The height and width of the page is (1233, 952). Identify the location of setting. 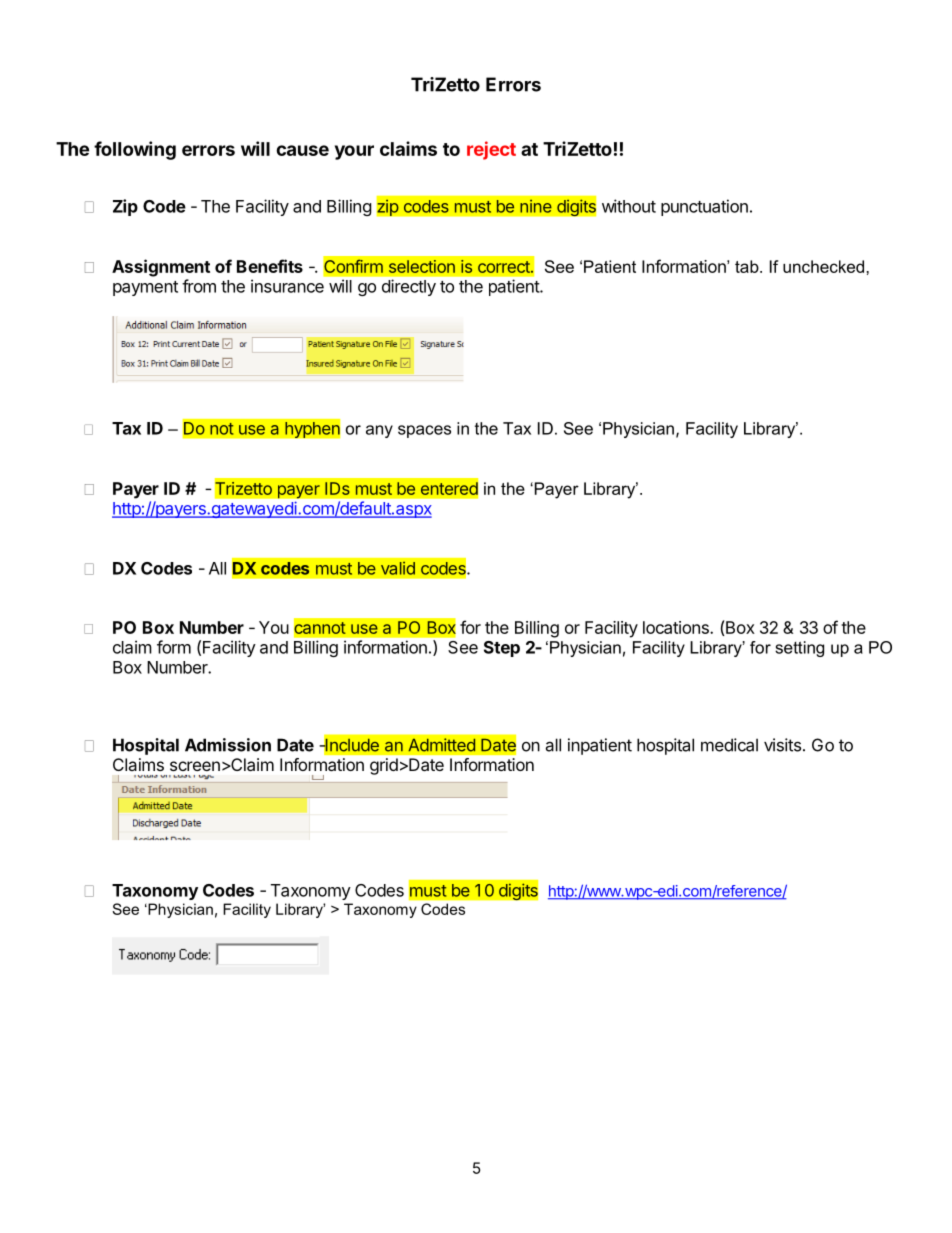
(799, 649).
